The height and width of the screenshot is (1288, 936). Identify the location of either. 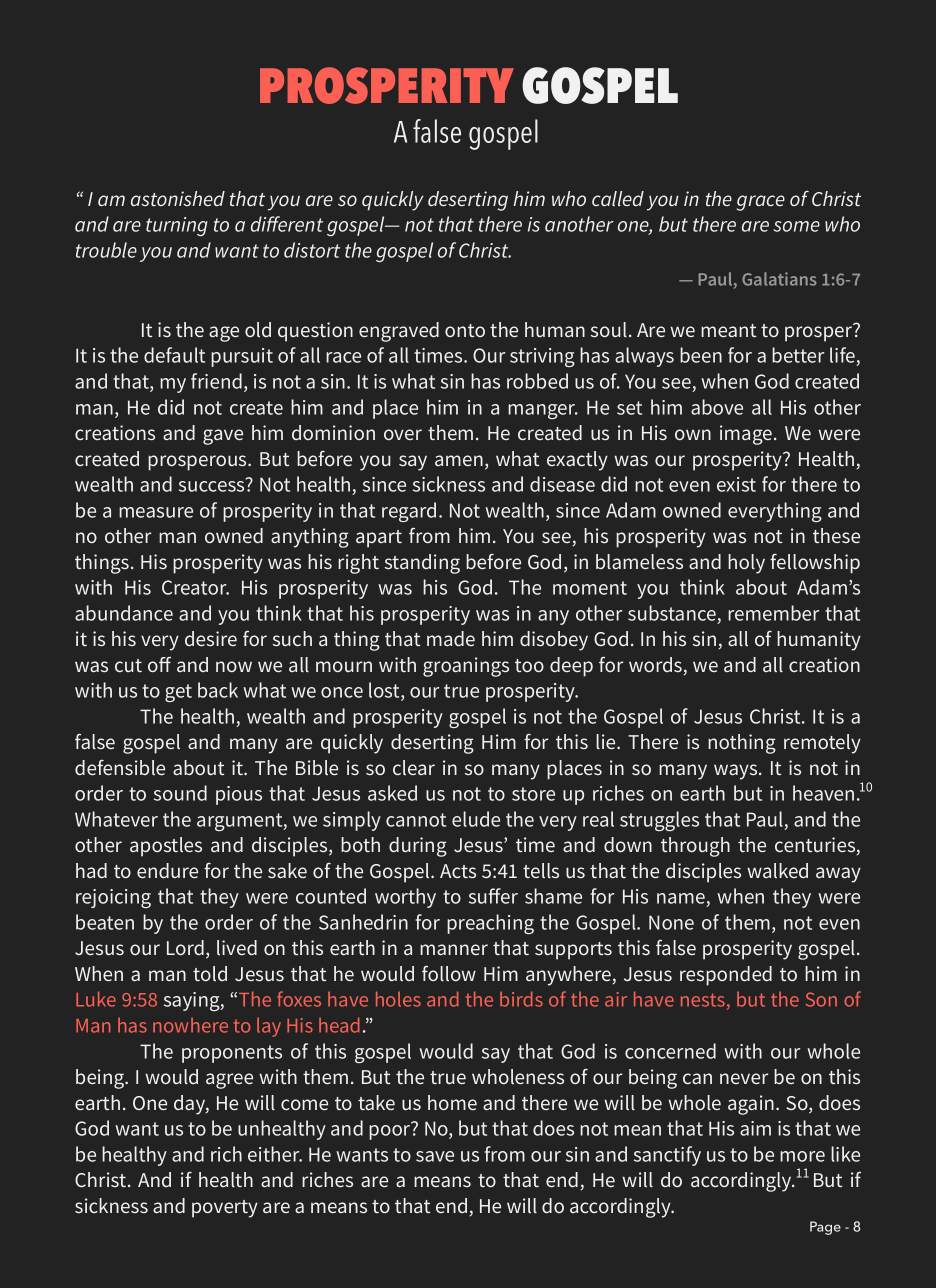
(275, 1154).
